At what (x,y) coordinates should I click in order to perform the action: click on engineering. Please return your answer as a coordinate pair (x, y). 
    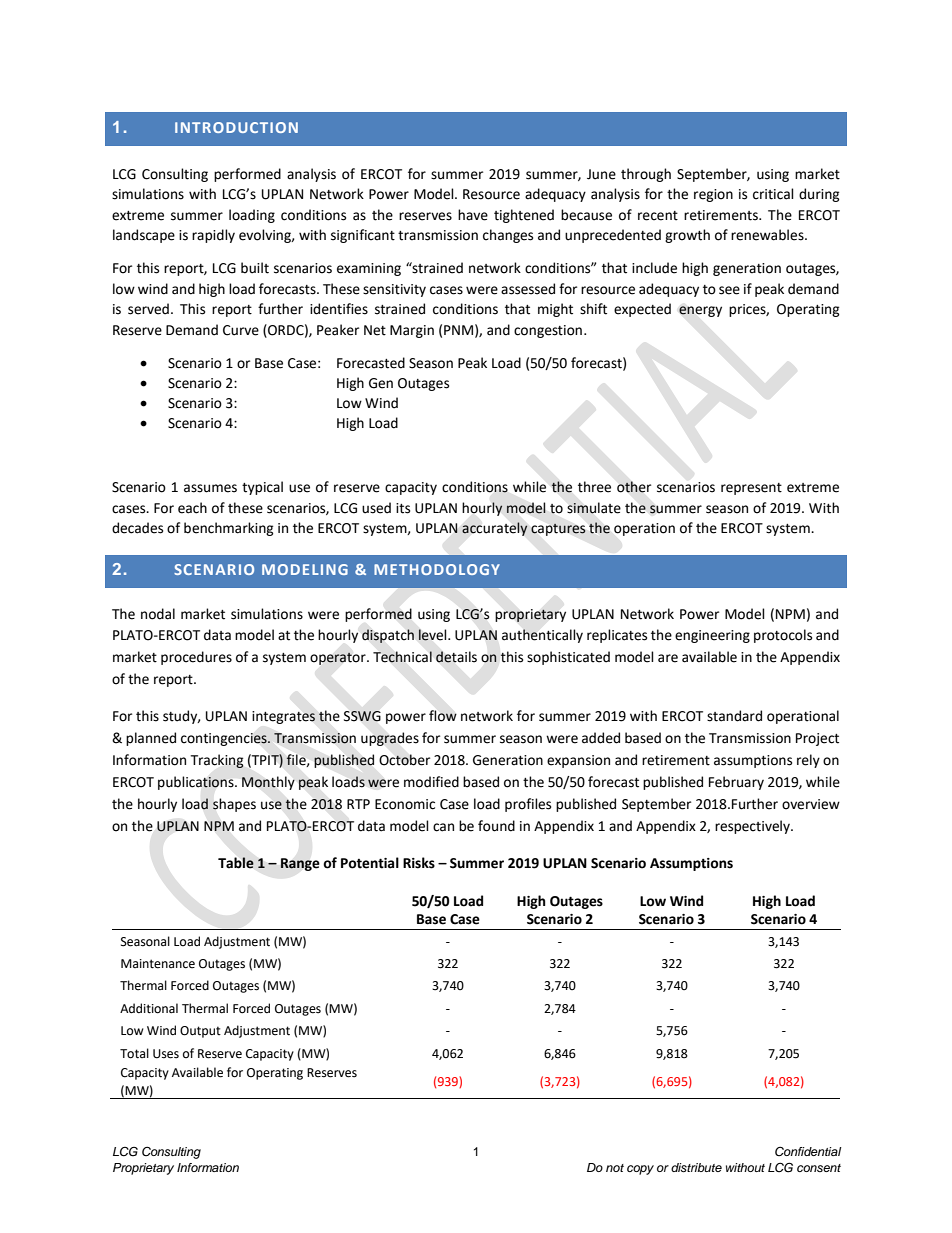
    Looking at the image, I should click on (712, 636).
